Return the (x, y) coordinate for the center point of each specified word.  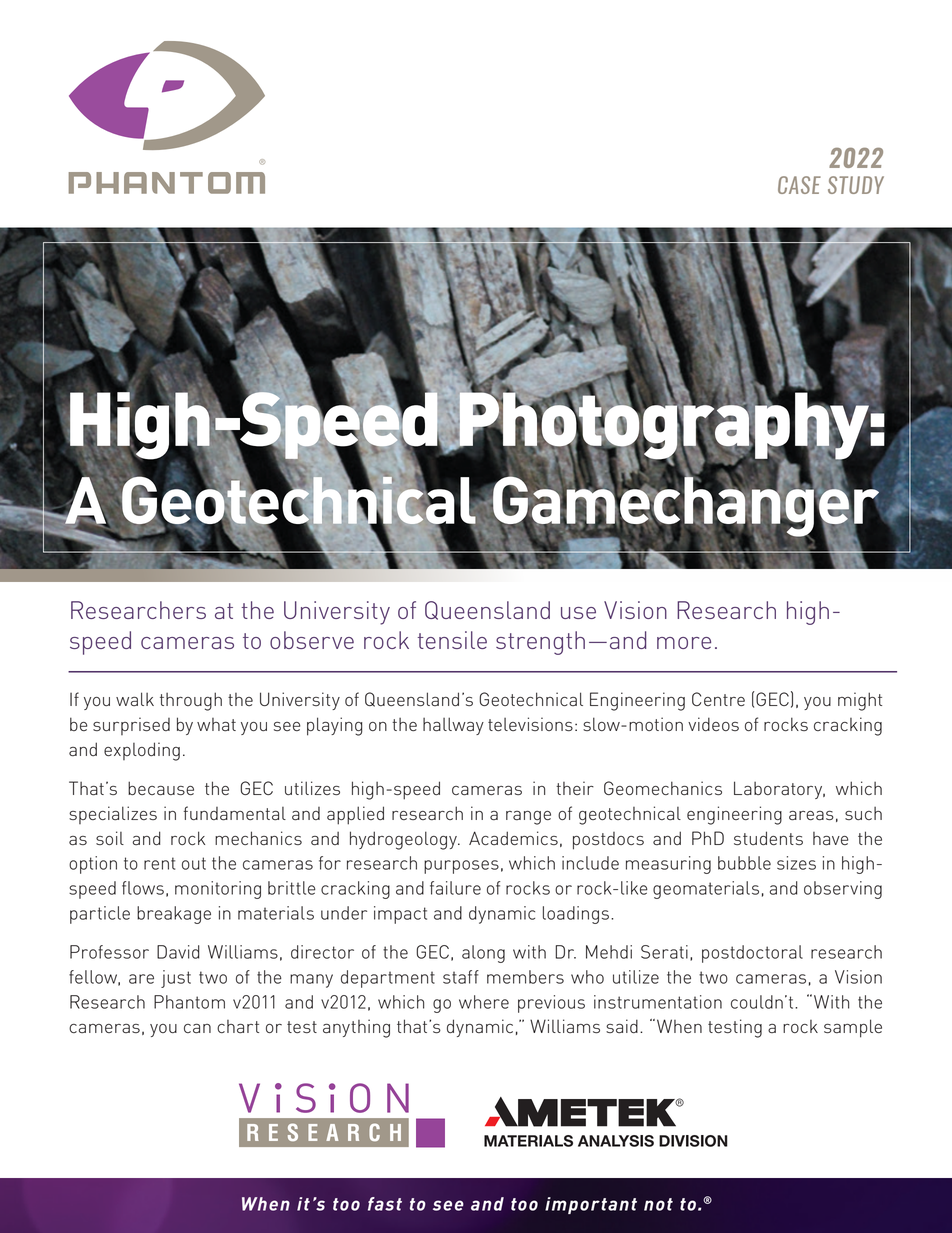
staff (461, 977)
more (684, 643)
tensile (452, 640)
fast (385, 1204)
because (161, 788)
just (176, 979)
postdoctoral (752, 954)
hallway (453, 726)
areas (811, 816)
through (191, 701)
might (860, 701)
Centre (718, 699)
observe (312, 640)
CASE (799, 185)
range (528, 818)
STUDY (856, 185)
